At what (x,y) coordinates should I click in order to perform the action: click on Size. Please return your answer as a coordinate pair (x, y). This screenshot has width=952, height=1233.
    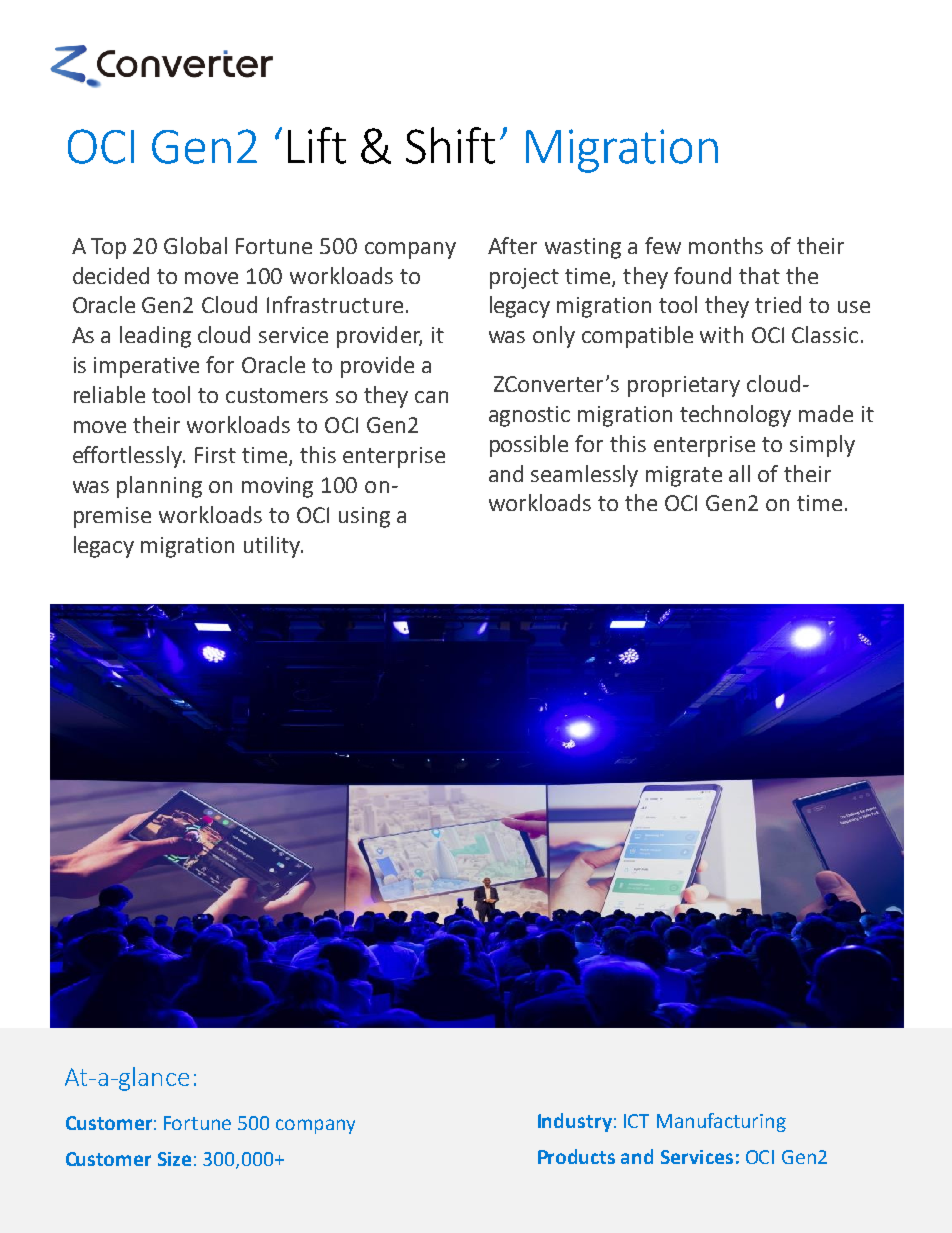
    Looking at the image, I should click on (174, 1159).
